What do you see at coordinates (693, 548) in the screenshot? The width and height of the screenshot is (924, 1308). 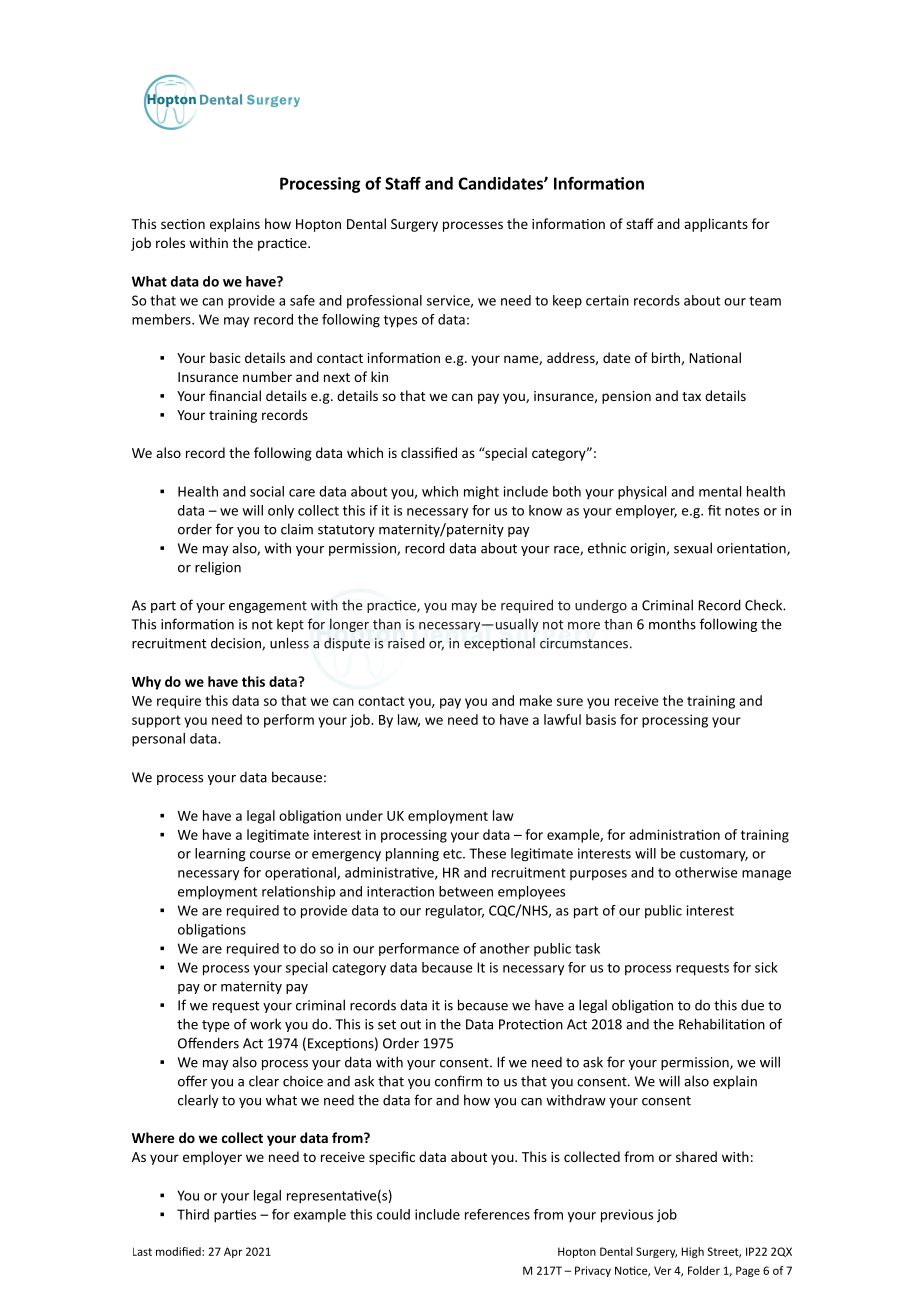 I see `sexual` at bounding box center [693, 548].
